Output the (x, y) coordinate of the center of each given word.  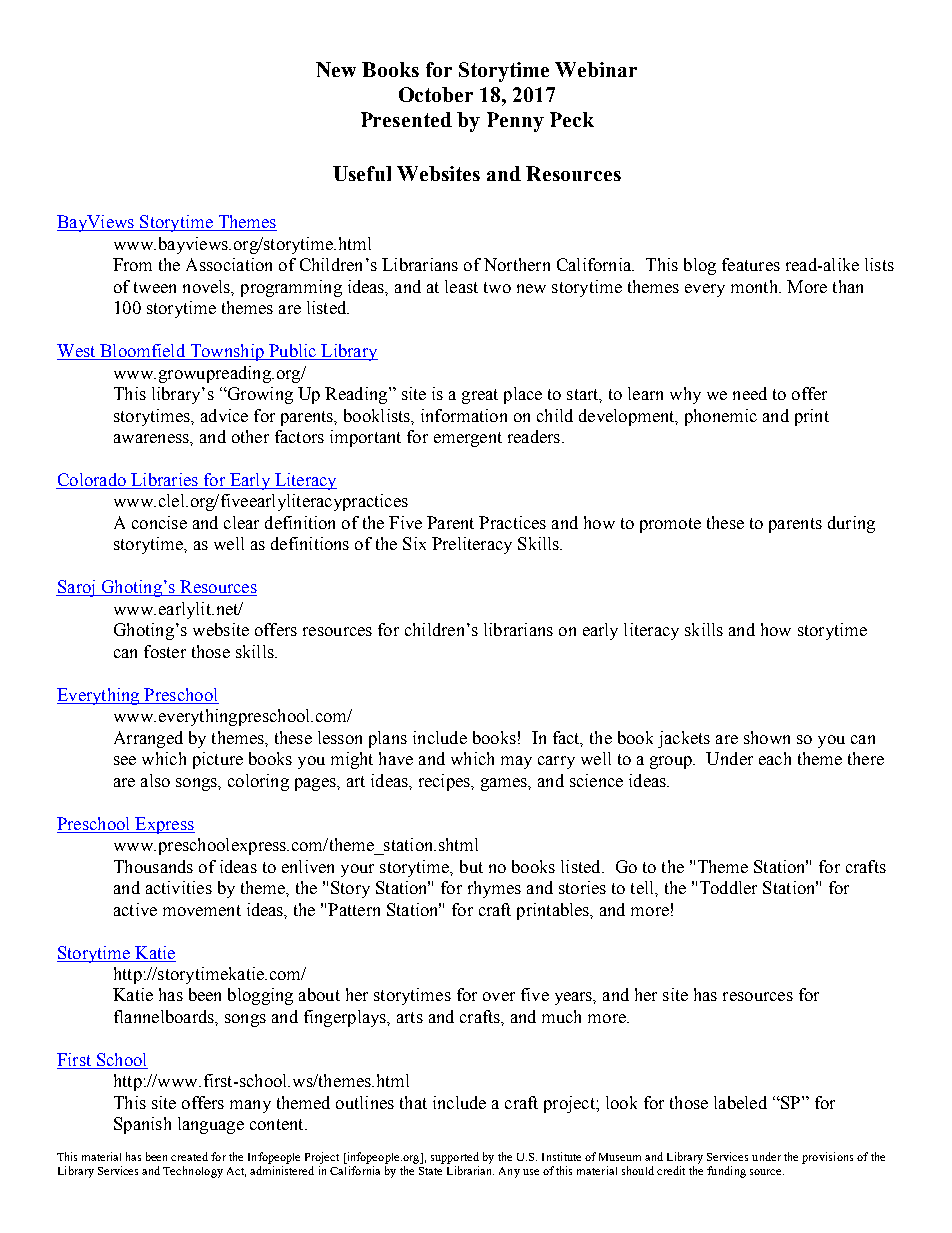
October (436, 94)
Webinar (596, 69)
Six (414, 543)
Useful (362, 173)
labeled (740, 1102)
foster (165, 651)
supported (455, 1158)
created (189, 1156)
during (851, 524)
